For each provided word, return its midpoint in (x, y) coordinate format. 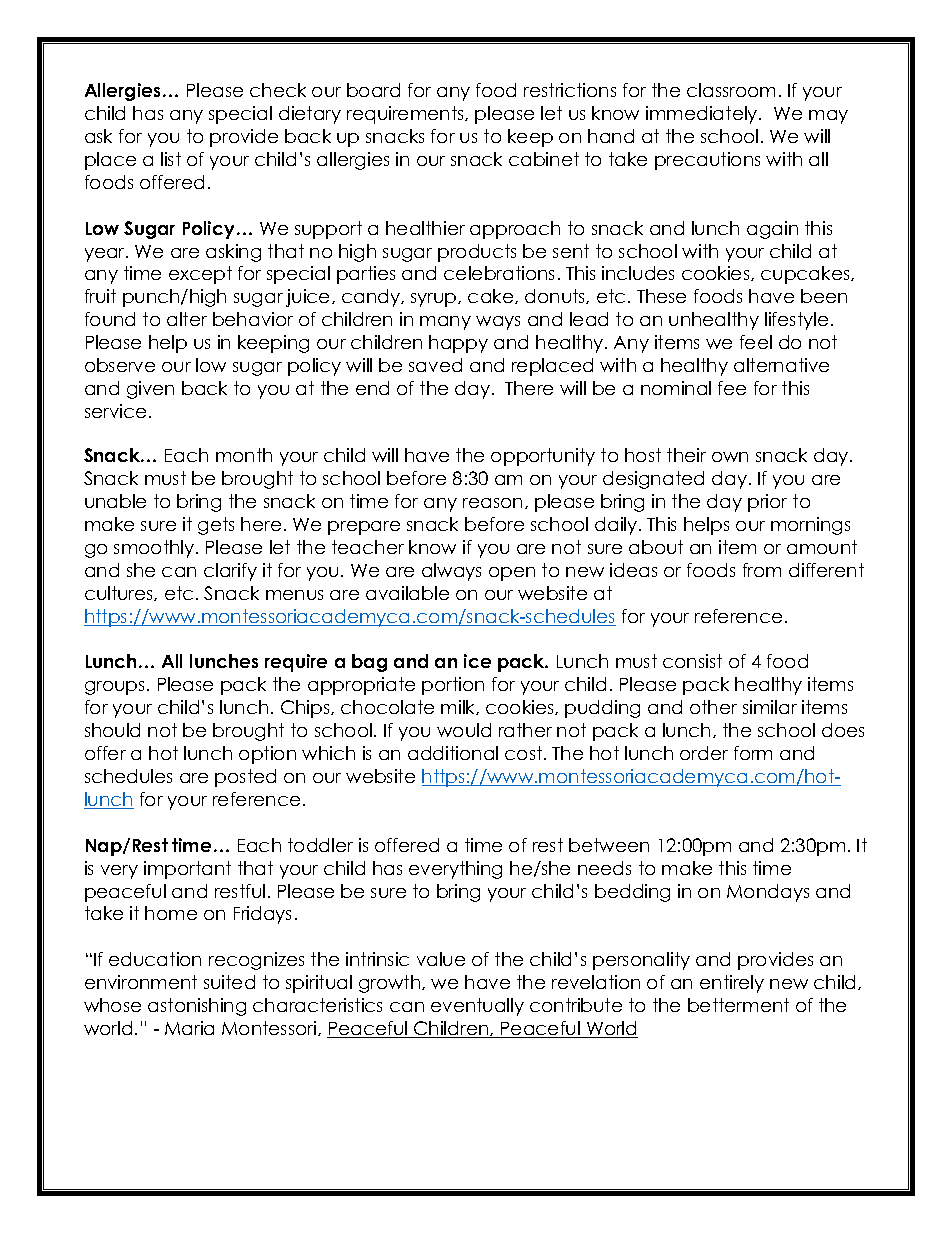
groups (114, 688)
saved (435, 365)
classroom (731, 90)
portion (453, 686)
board (373, 90)
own (730, 457)
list (171, 159)
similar (770, 707)
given (150, 390)
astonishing (197, 1007)
